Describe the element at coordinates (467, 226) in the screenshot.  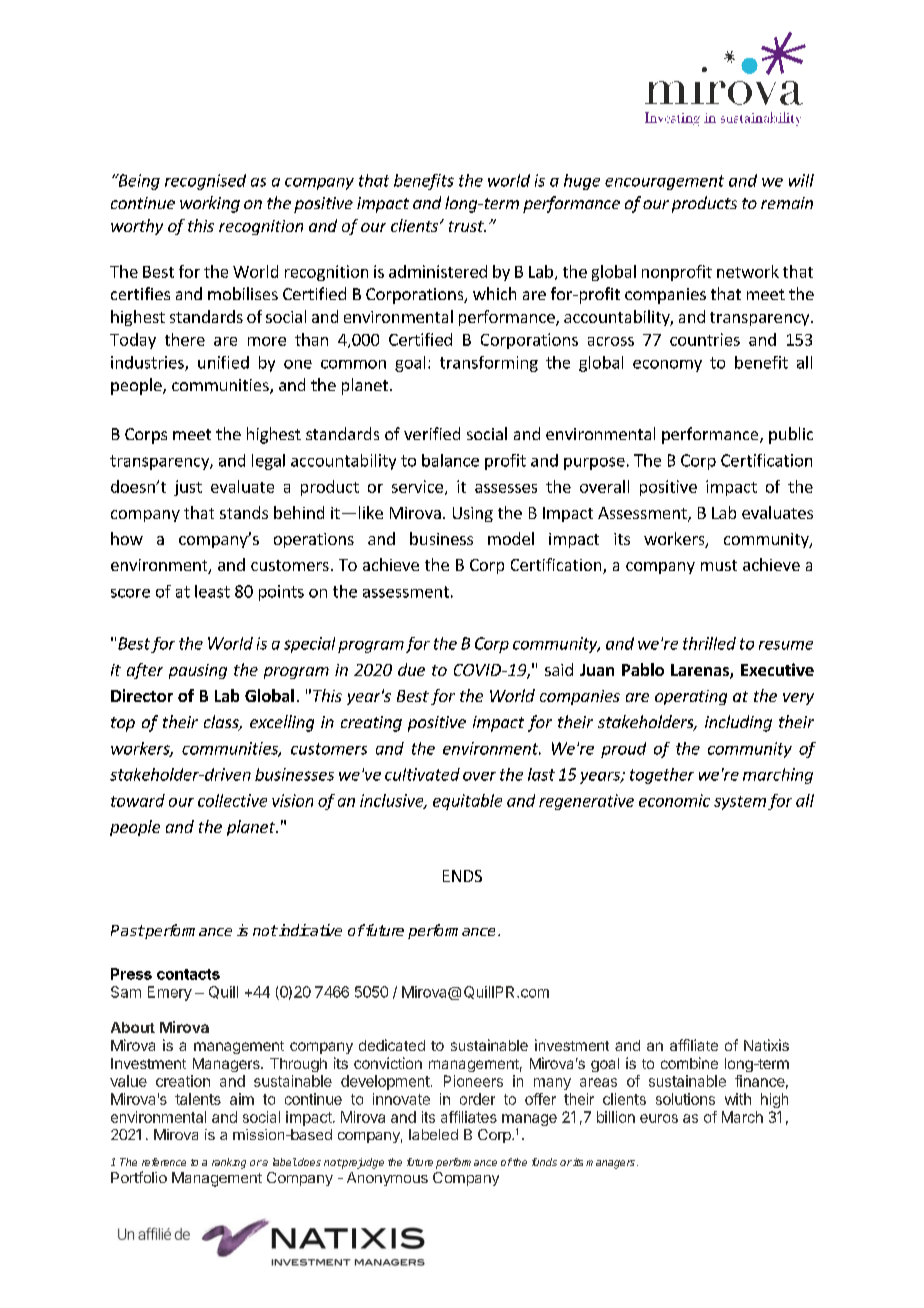
I see `trust` at that location.
